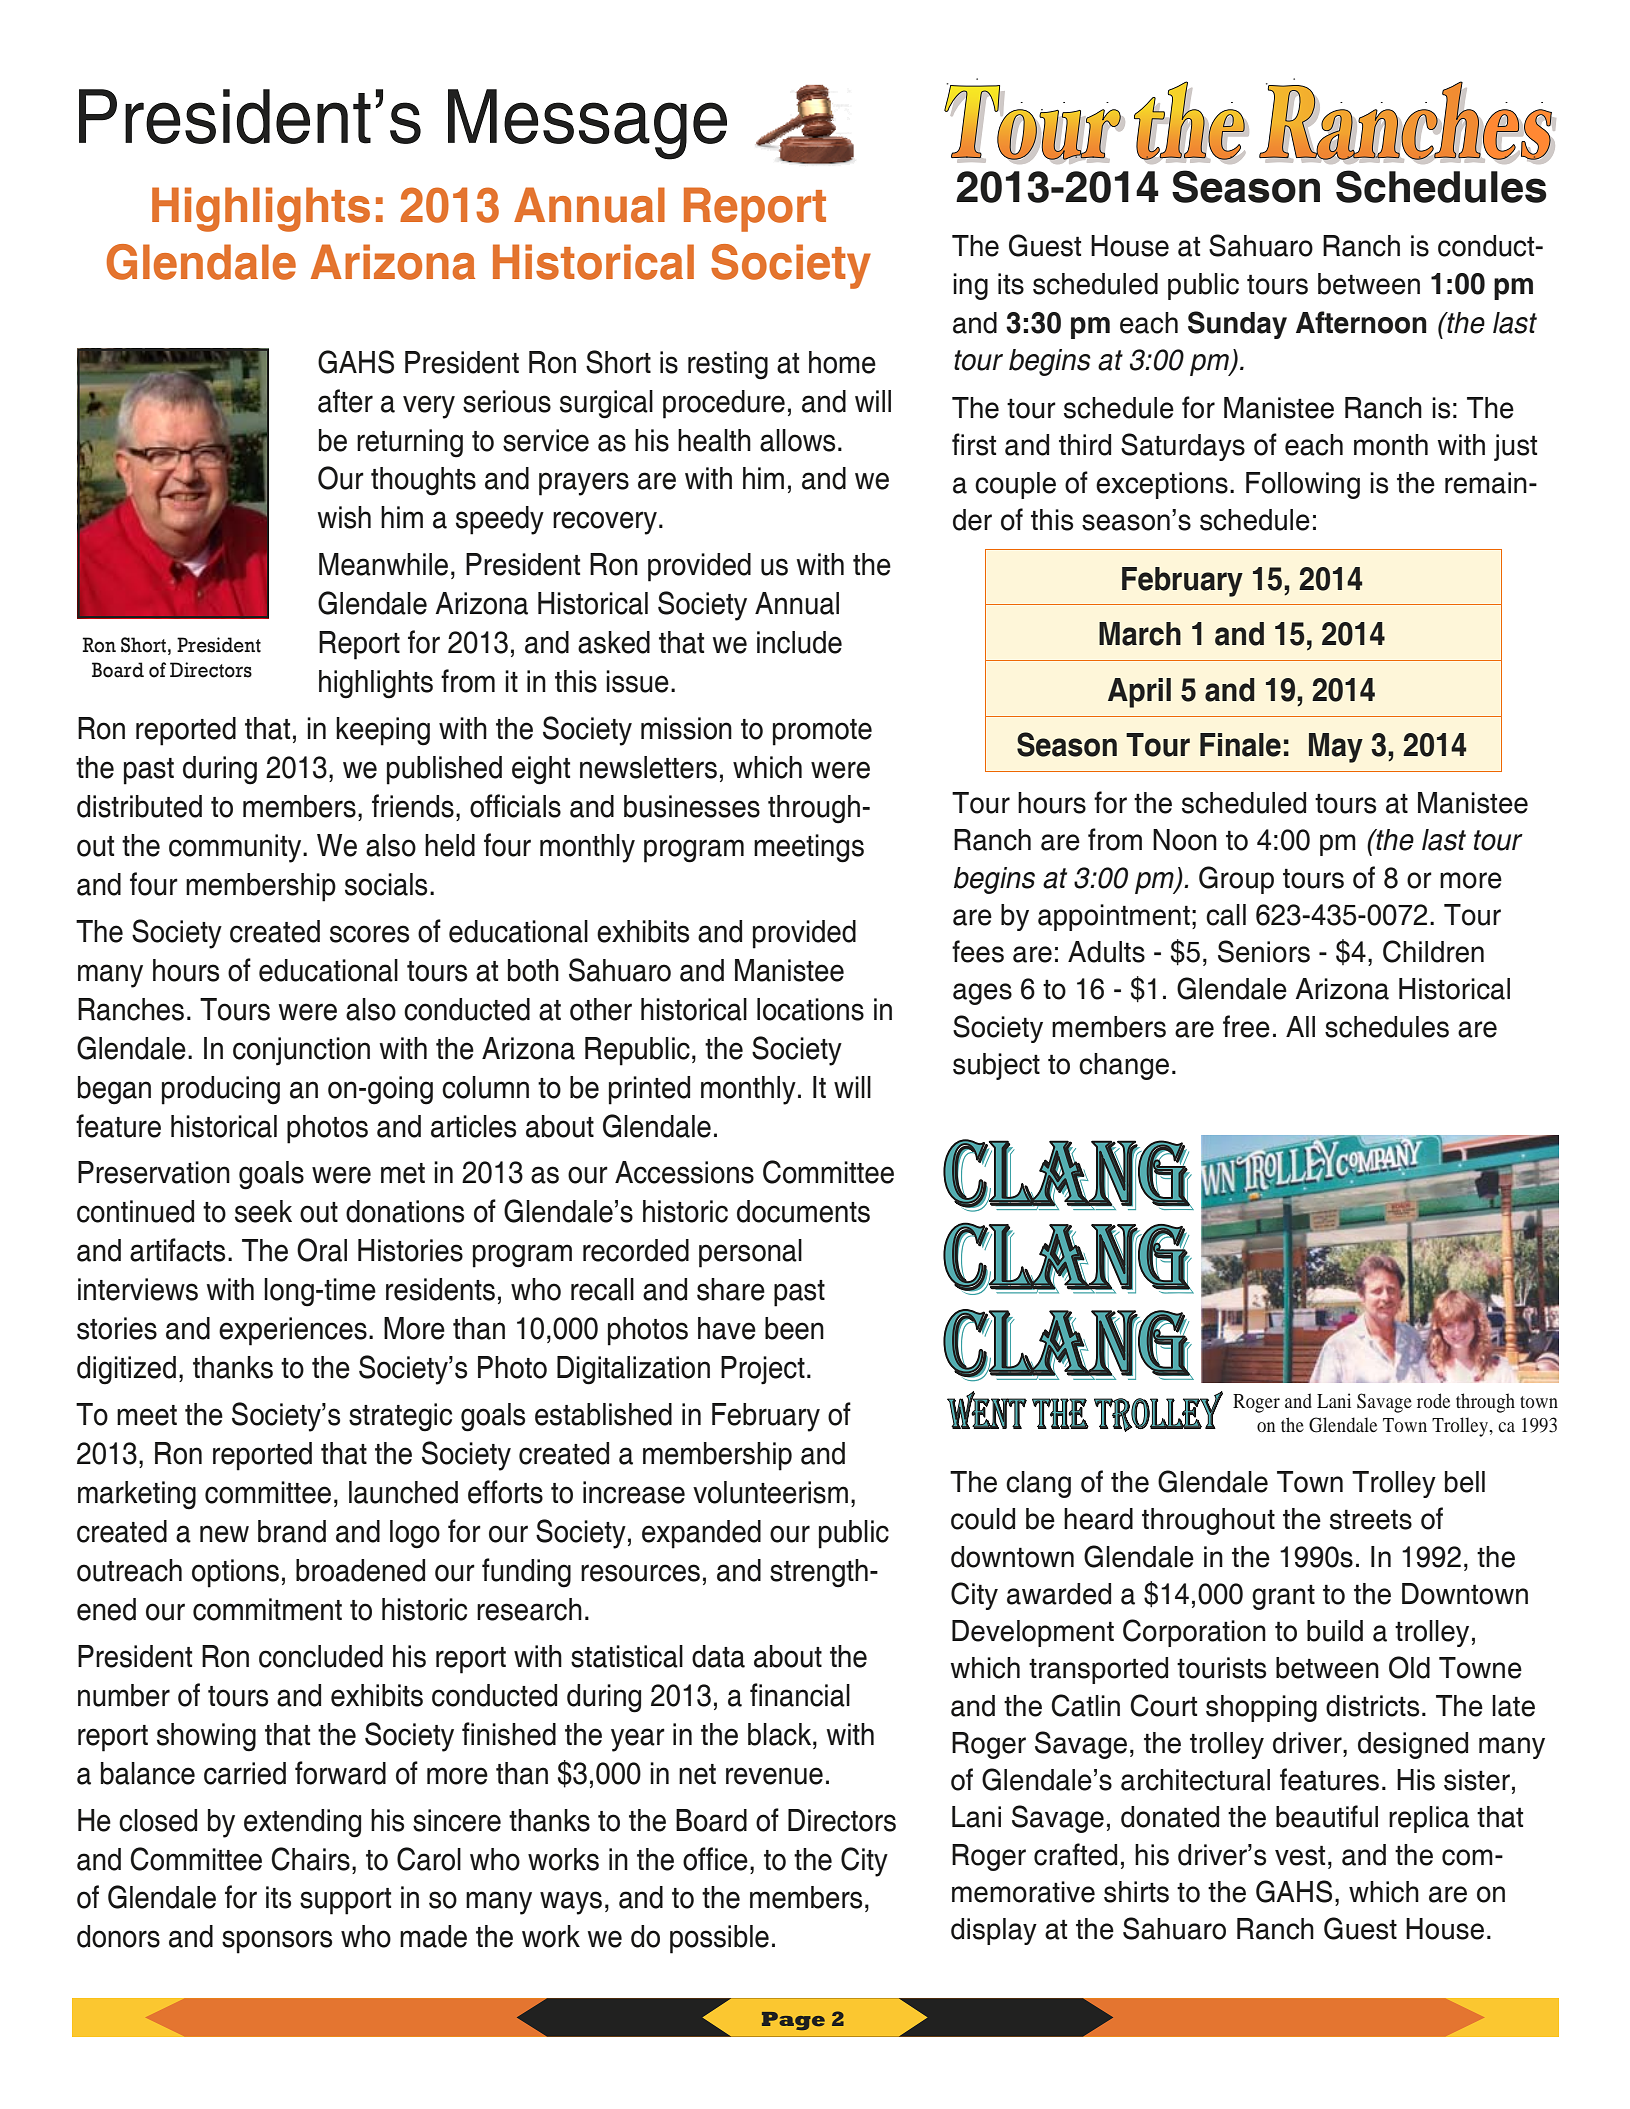  I want to click on Message, so click(587, 124).
